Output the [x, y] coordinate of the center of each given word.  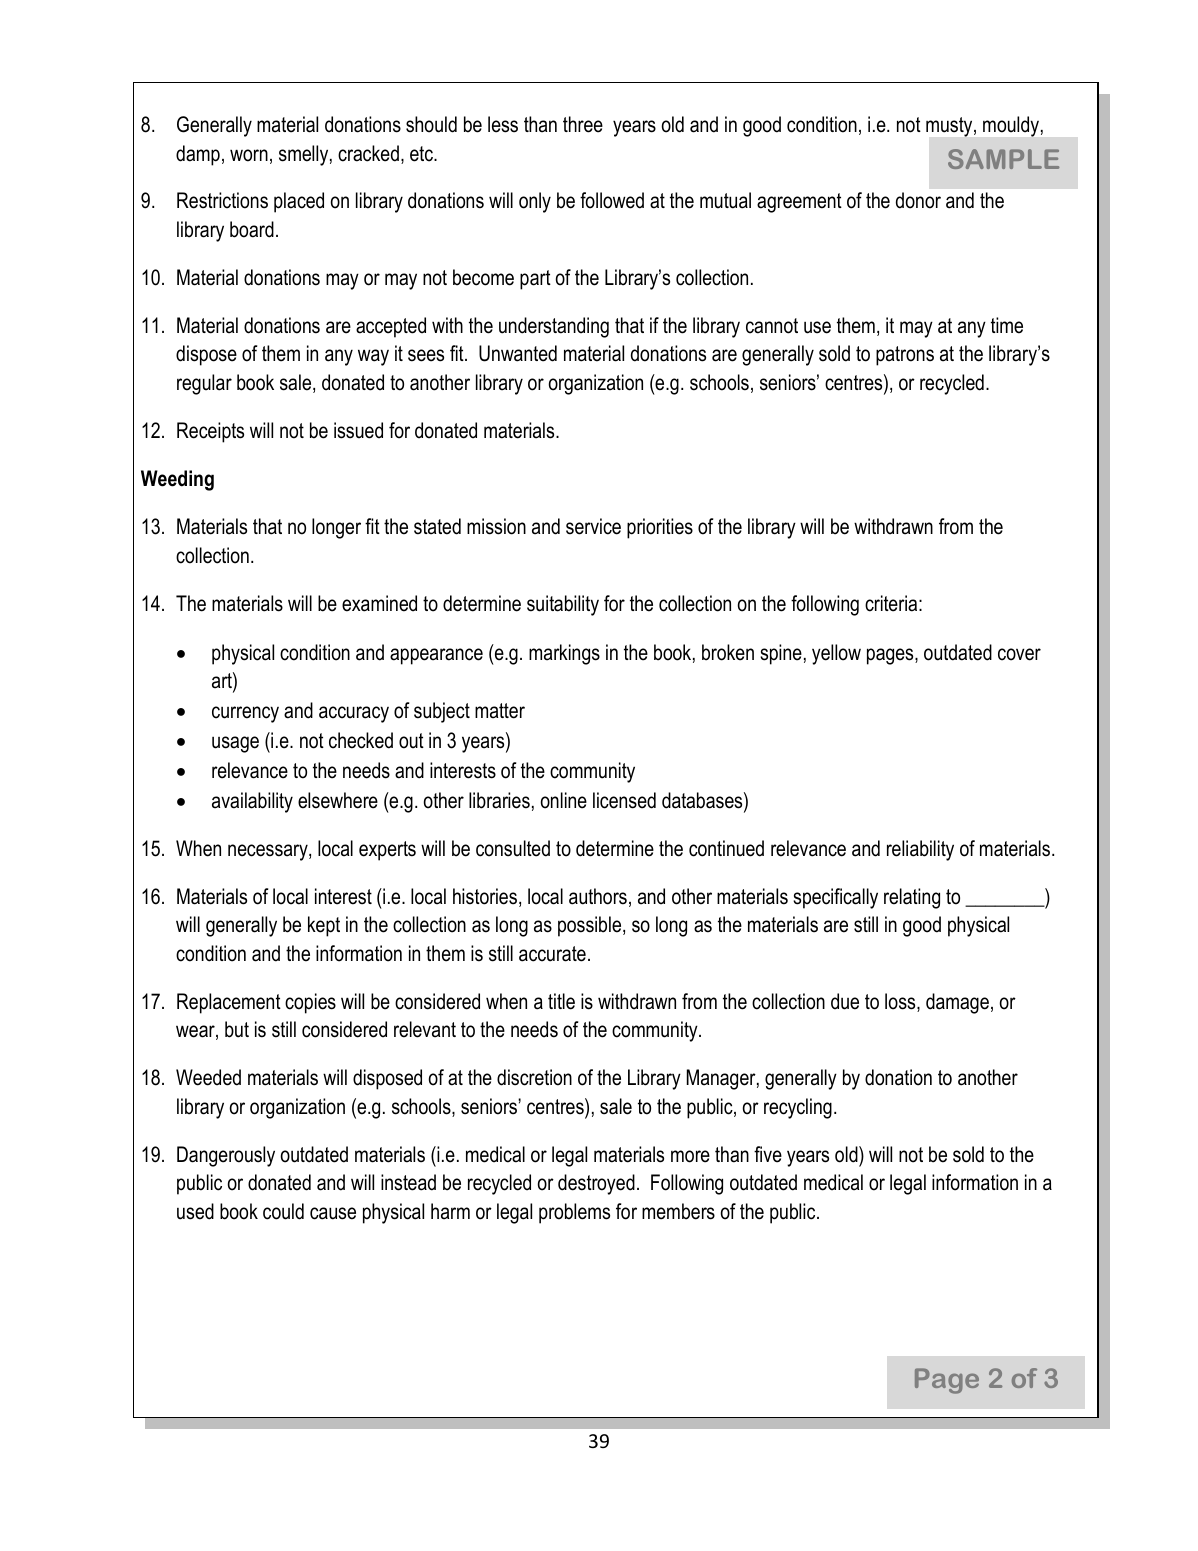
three [583, 124]
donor [918, 200]
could [283, 1211]
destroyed [596, 1184]
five [768, 1154]
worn [249, 155]
